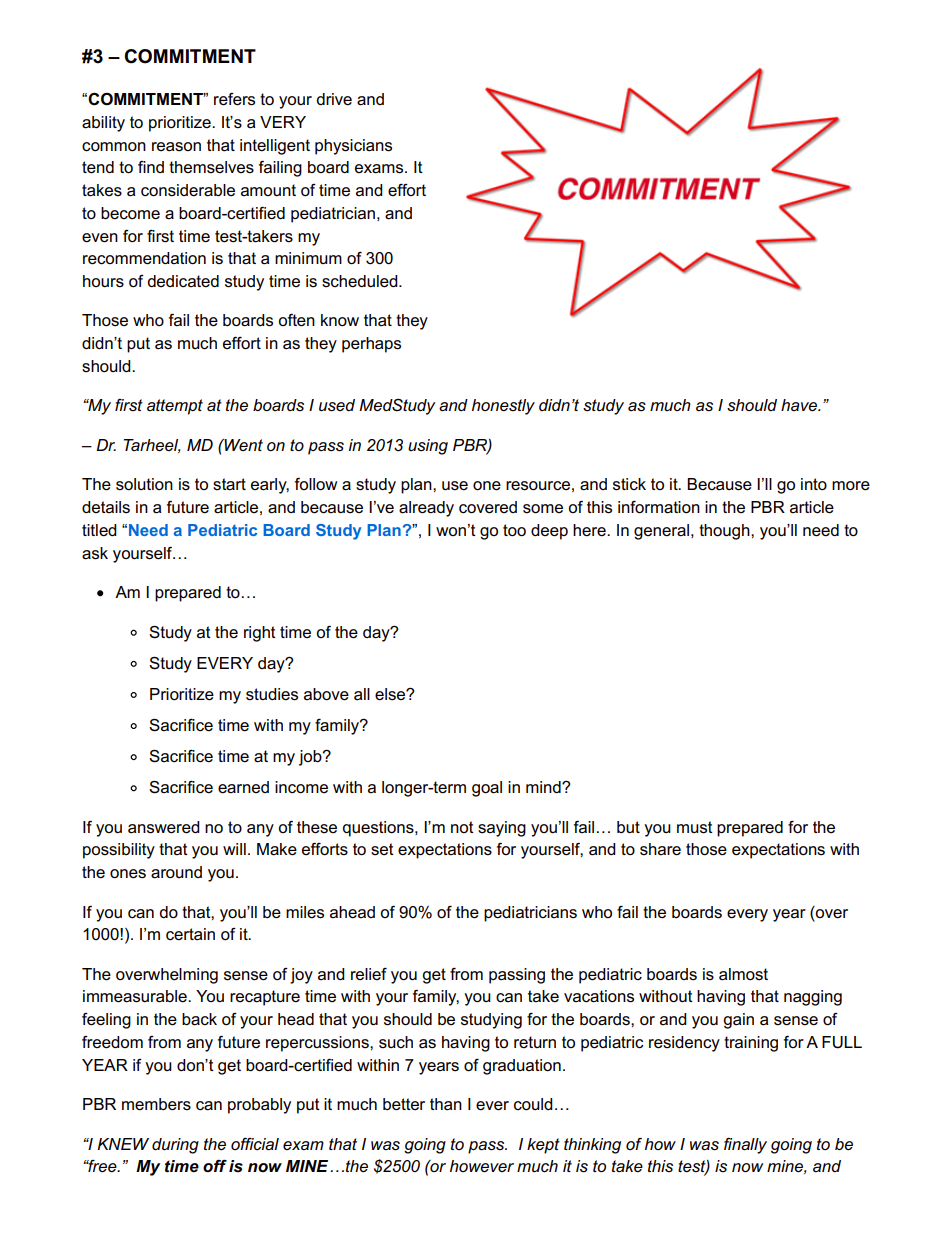  Describe the element at coordinates (745, 1146) in the screenshot. I see `finally` at that location.
